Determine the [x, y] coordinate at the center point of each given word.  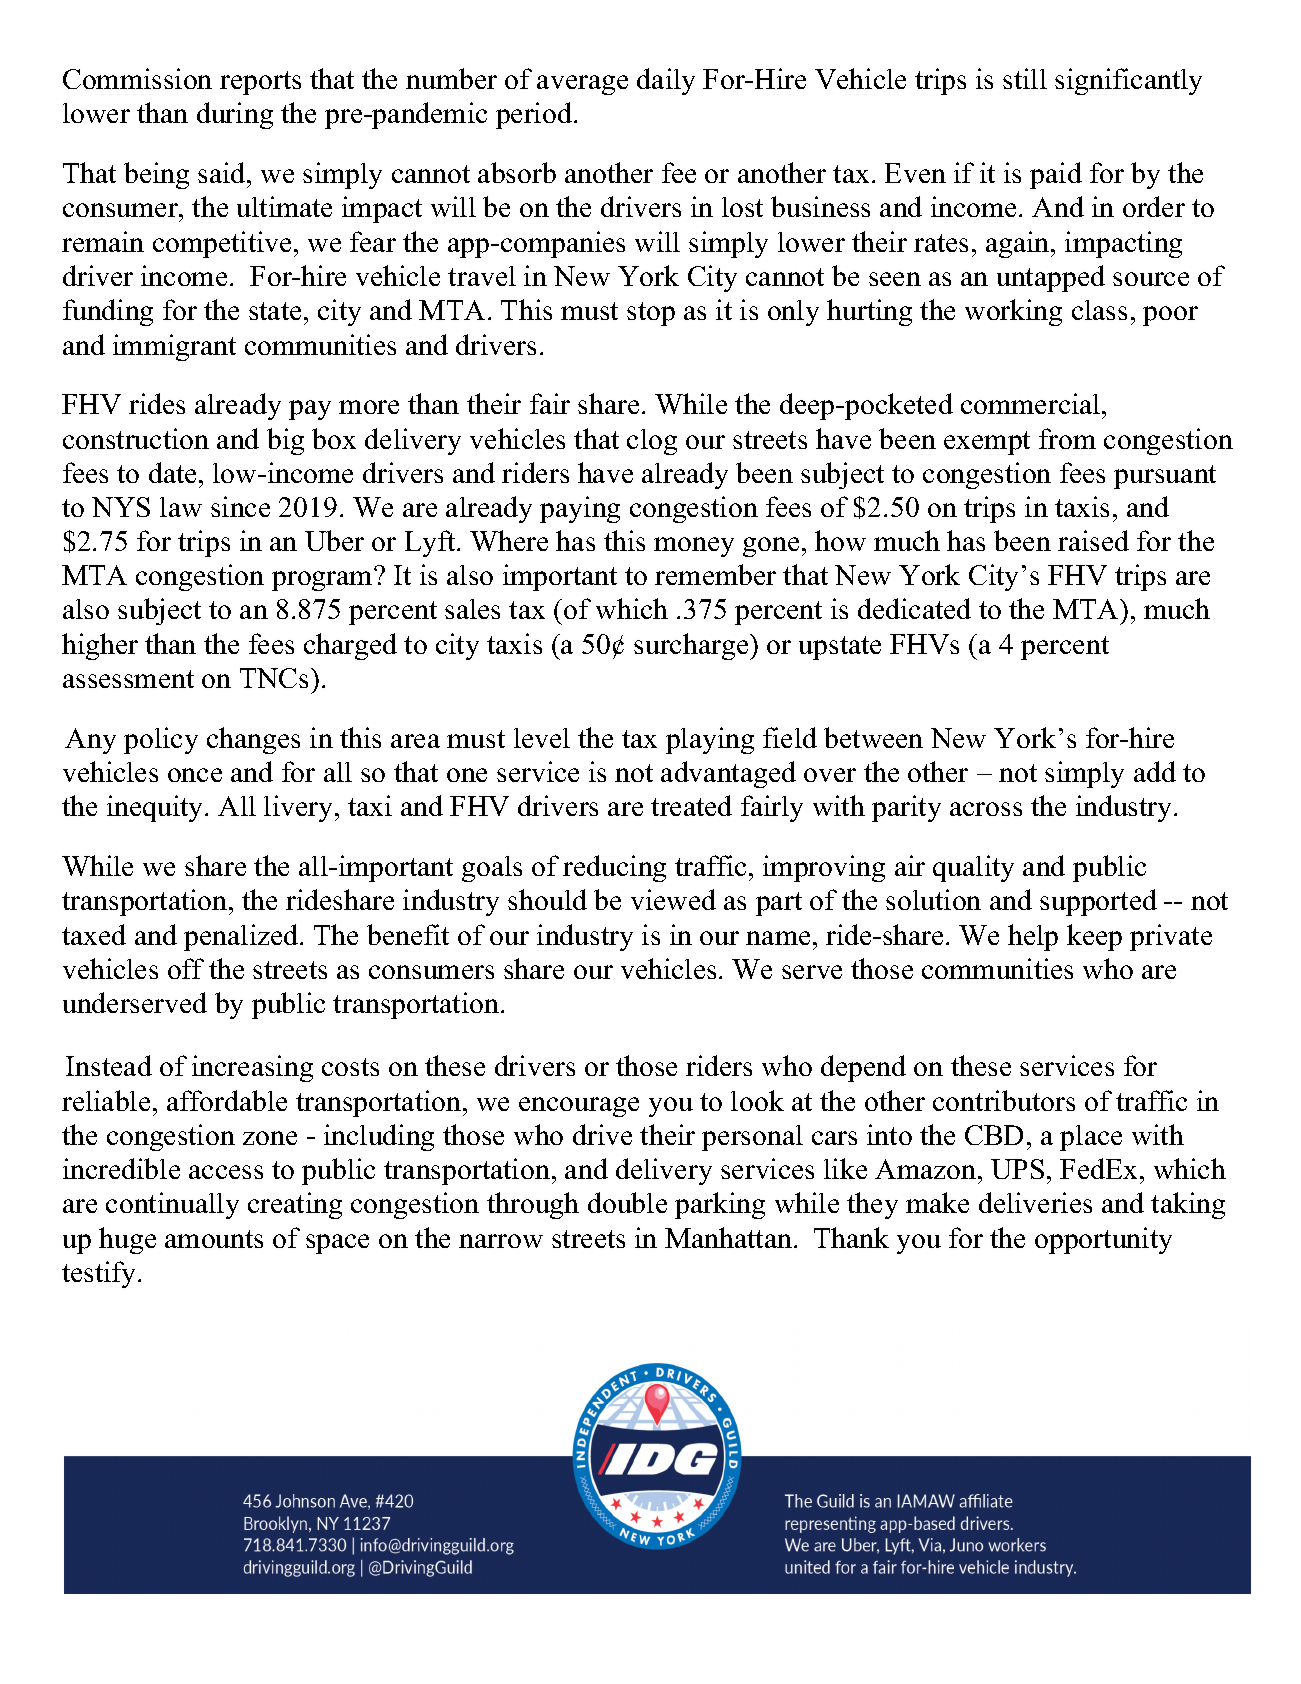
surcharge [692, 646]
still [1025, 78]
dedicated [914, 608]
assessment [128, 679]
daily [666, 81]
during [235, 115]
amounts [214, 1239]
